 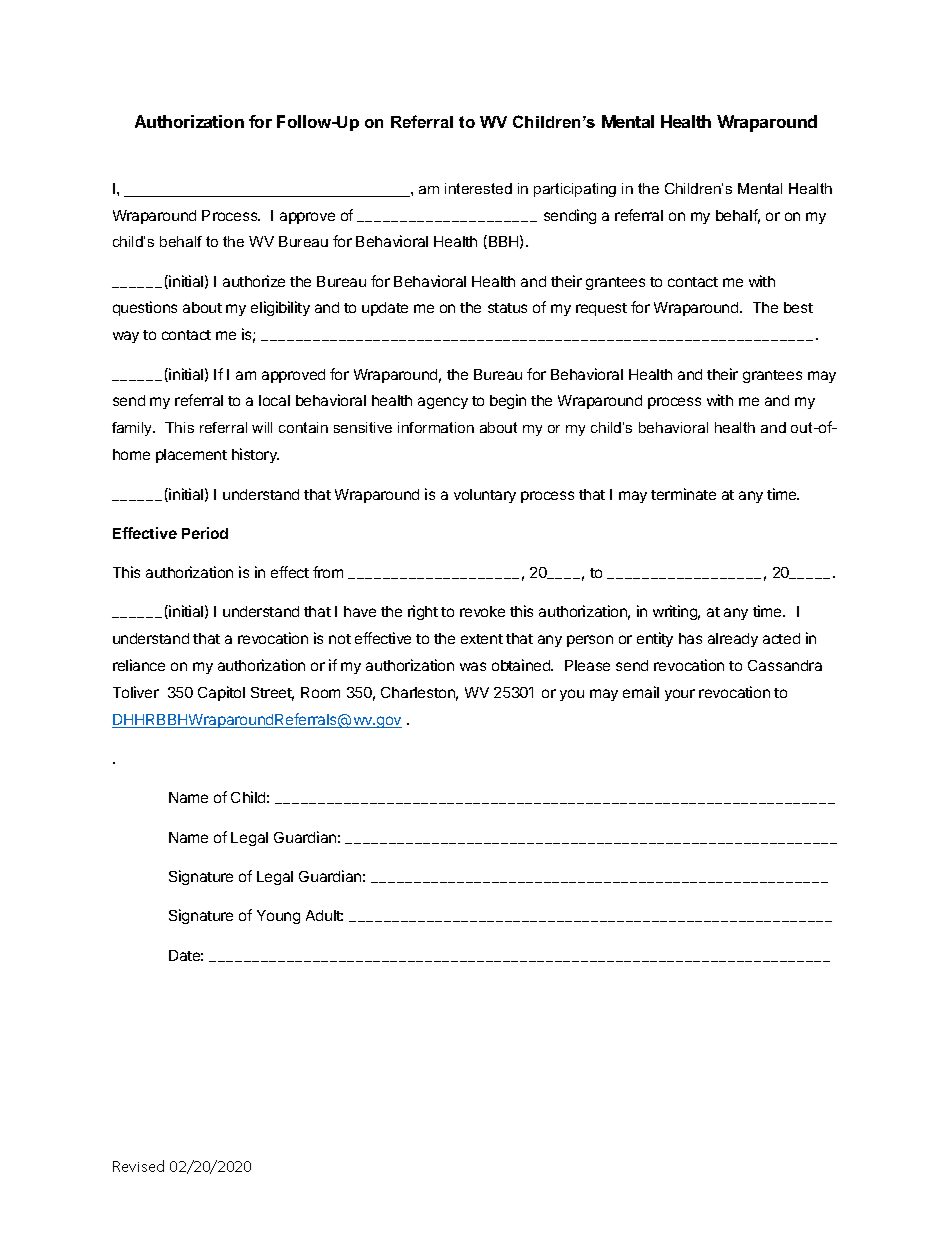 What do you see at coordinates (221, 693) in the screenshot?
I see `Capitol` at bounding box center [221, 693].
